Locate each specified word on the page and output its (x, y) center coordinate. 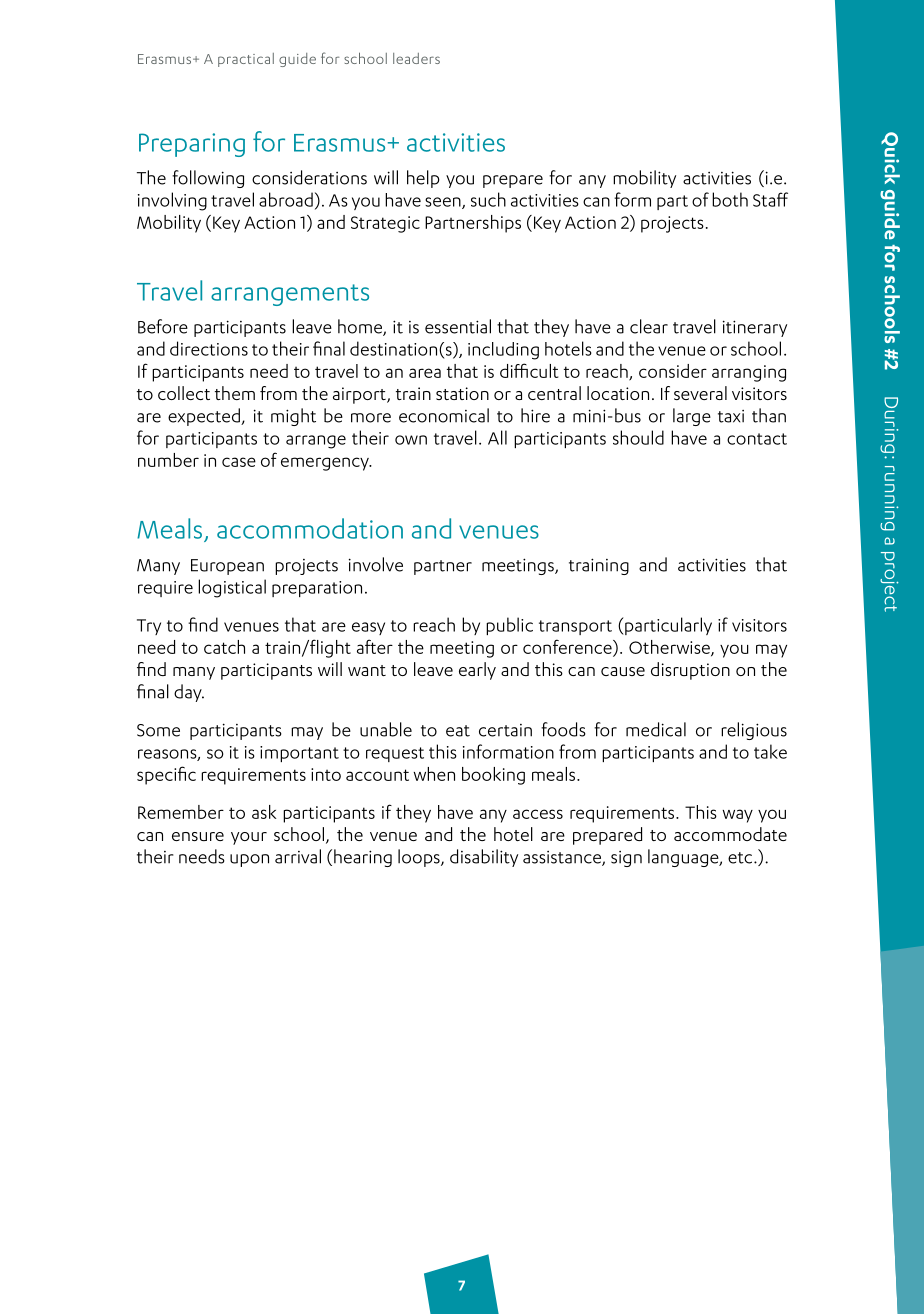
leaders (416, 58)
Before (163, 326)
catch (224, 647)
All (497, 437)
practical (246, 60)
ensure (198, 836)
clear (649, 326)
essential (458, 326)
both (730, 199)
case (239, 462)
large (692, 417)
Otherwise (670, 648)
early (477, 671)
